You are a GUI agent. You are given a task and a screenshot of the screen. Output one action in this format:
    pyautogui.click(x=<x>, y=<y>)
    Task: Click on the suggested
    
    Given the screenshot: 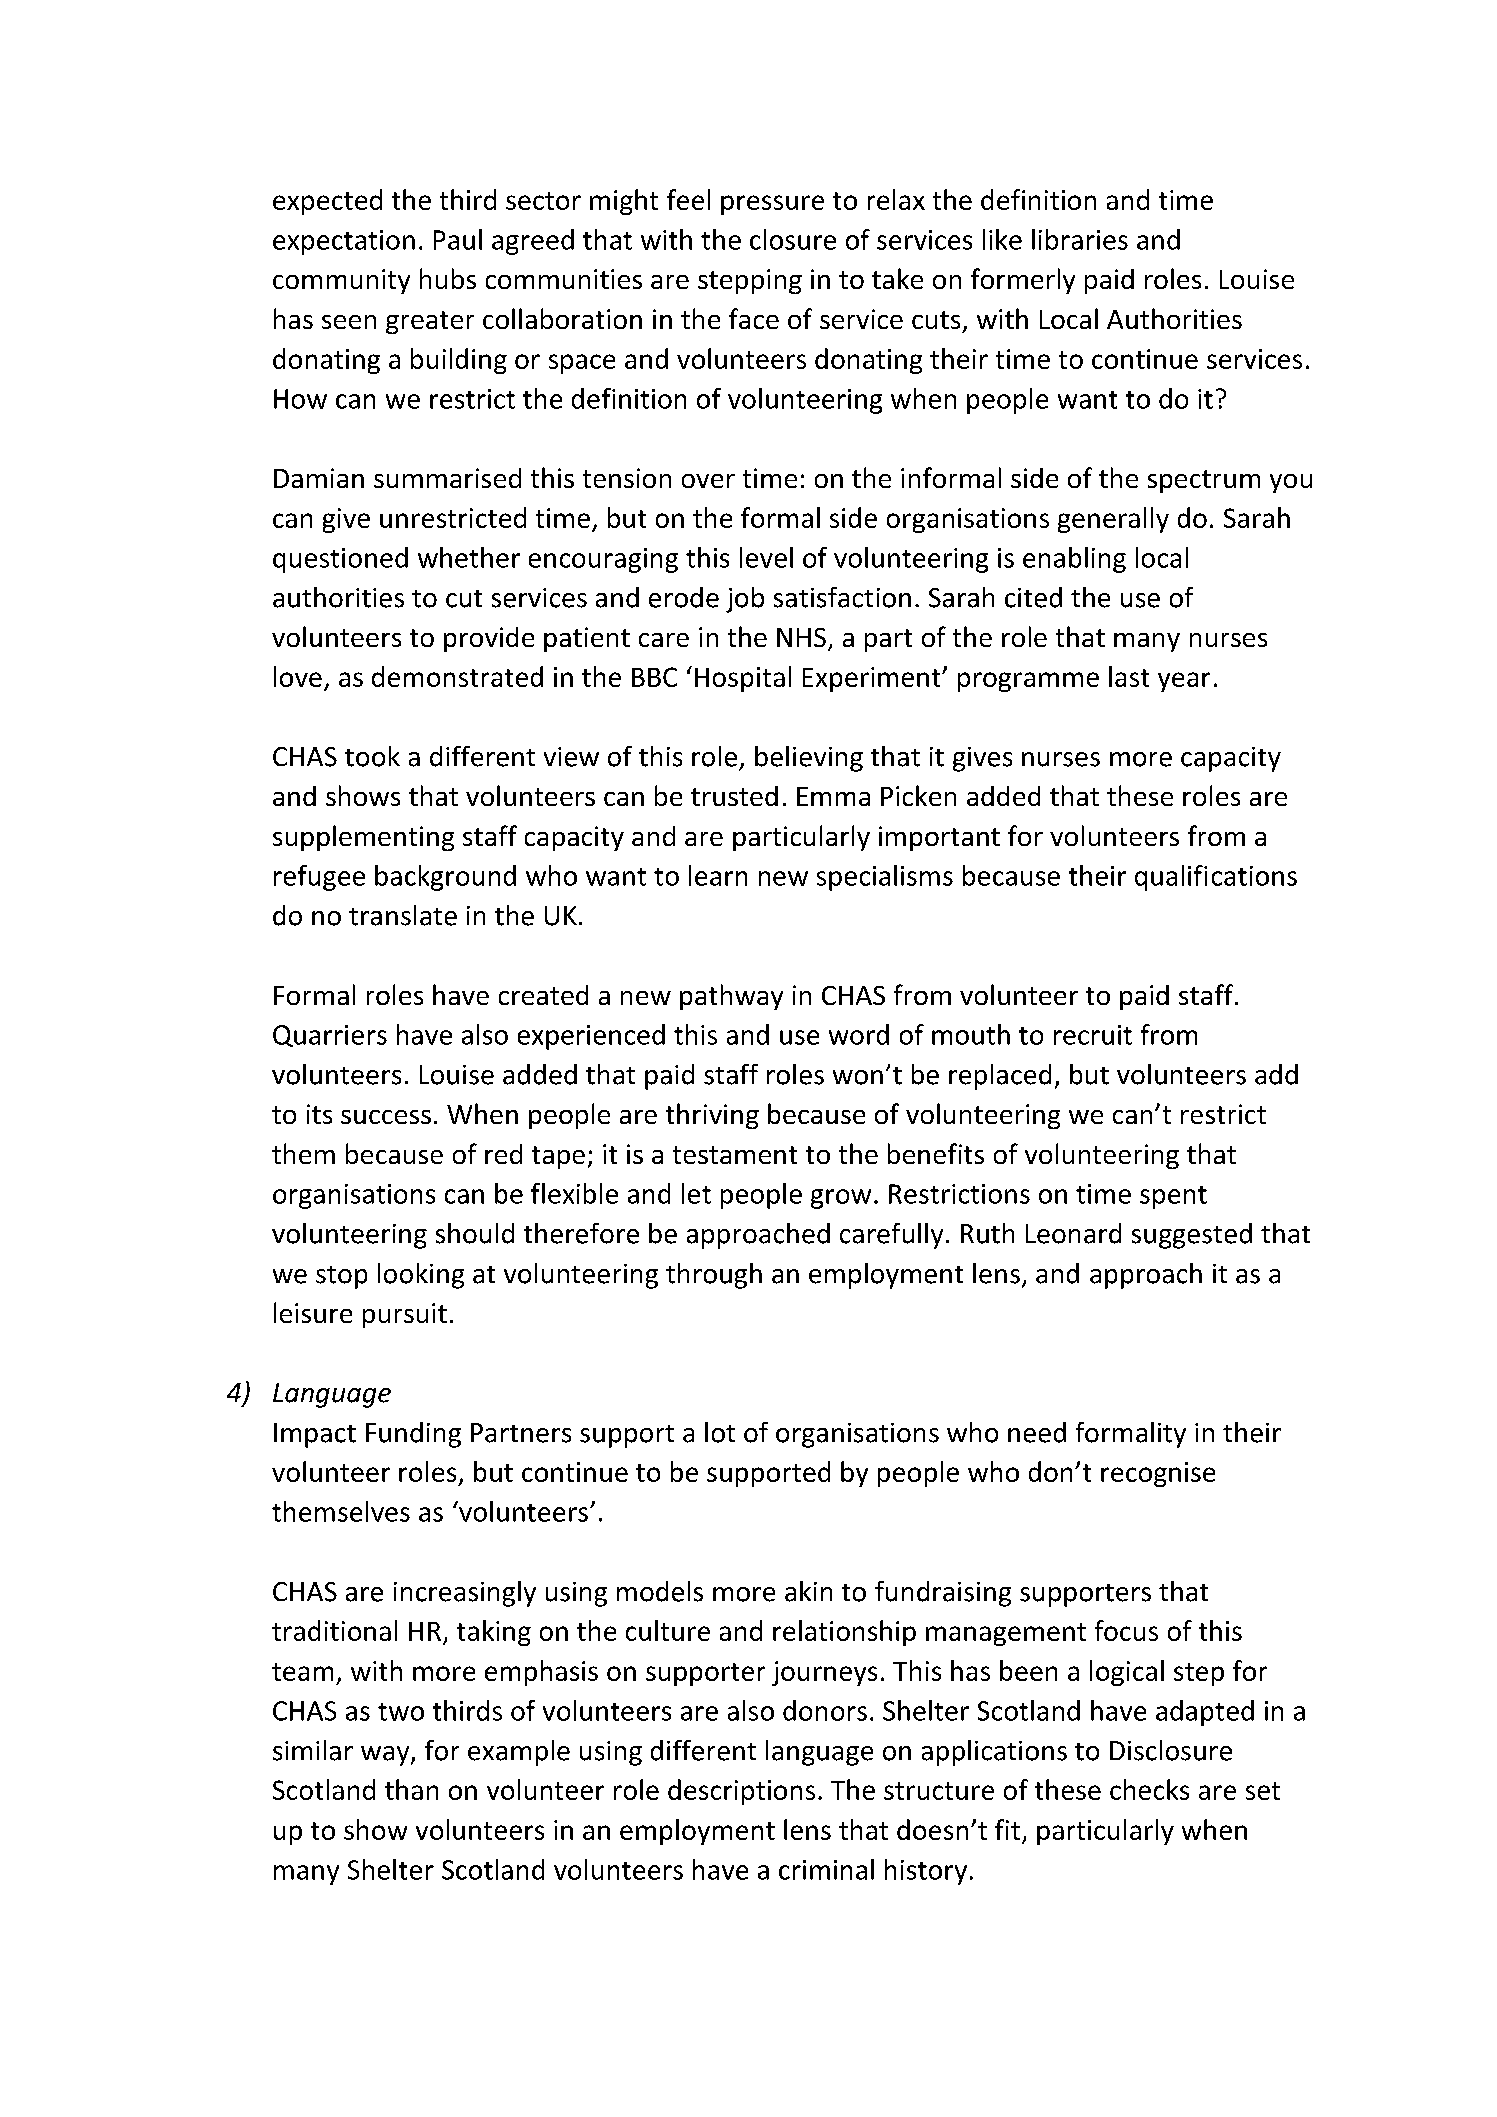 What is the action you would take?
    pyautogui.click(x=1192, y=1236)
